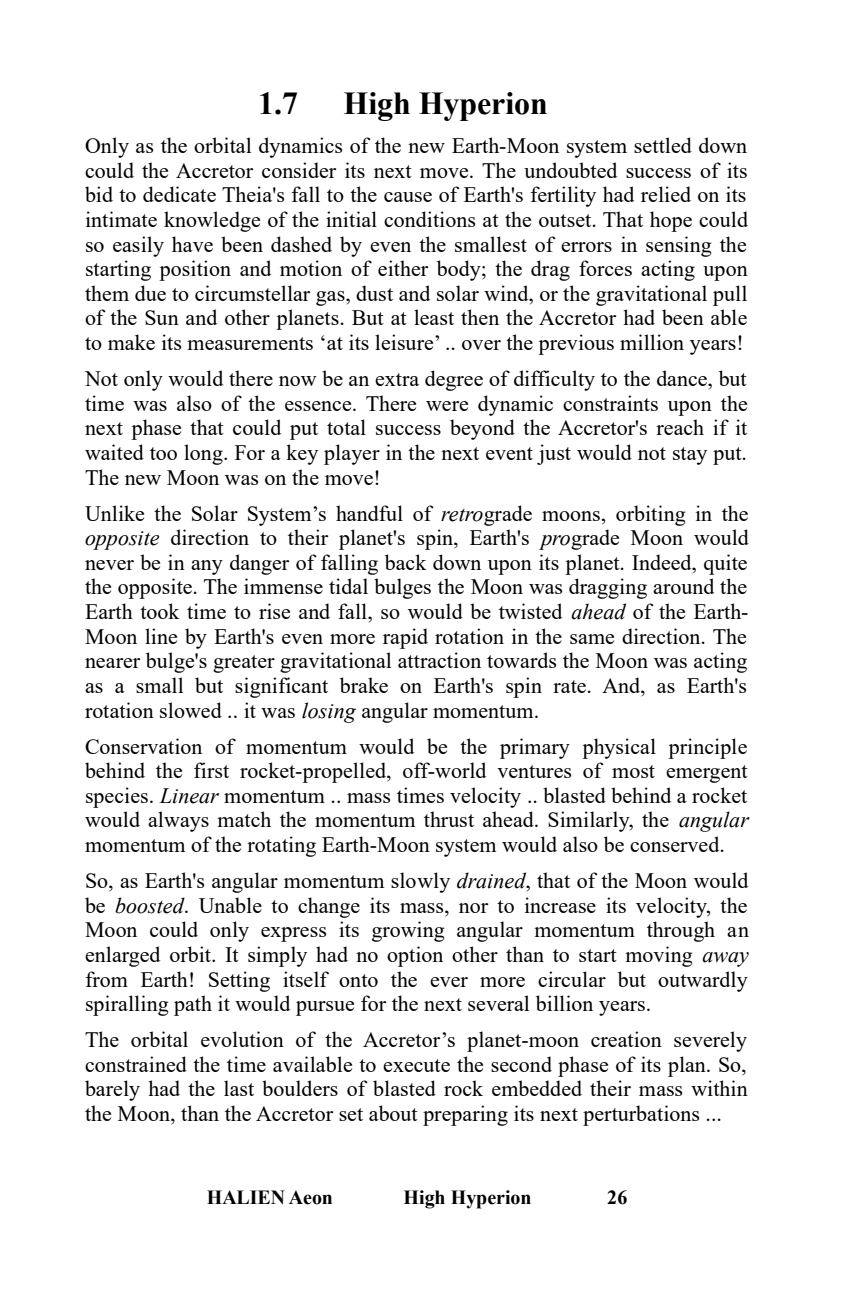  What do you see at coordinates (666, 194) in the image?
I see `relied` at bounding box center [666, 194].
